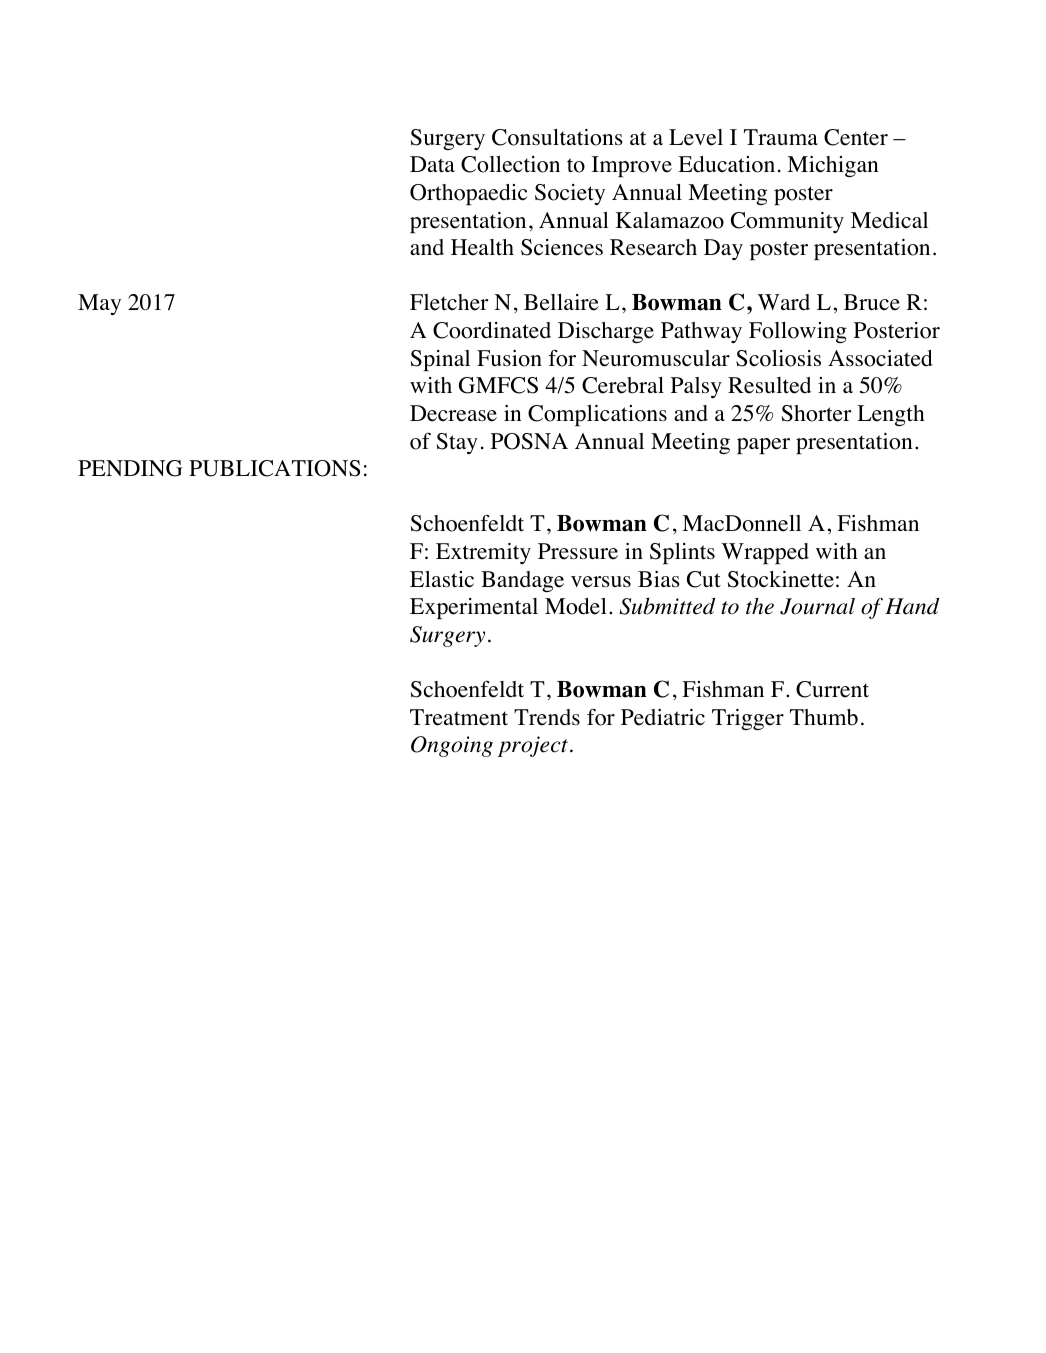 The width and height of the page is (1046, 1353). Describe the element at coordinates (452, 746) in the page. I see `Ongoing` at that location.
